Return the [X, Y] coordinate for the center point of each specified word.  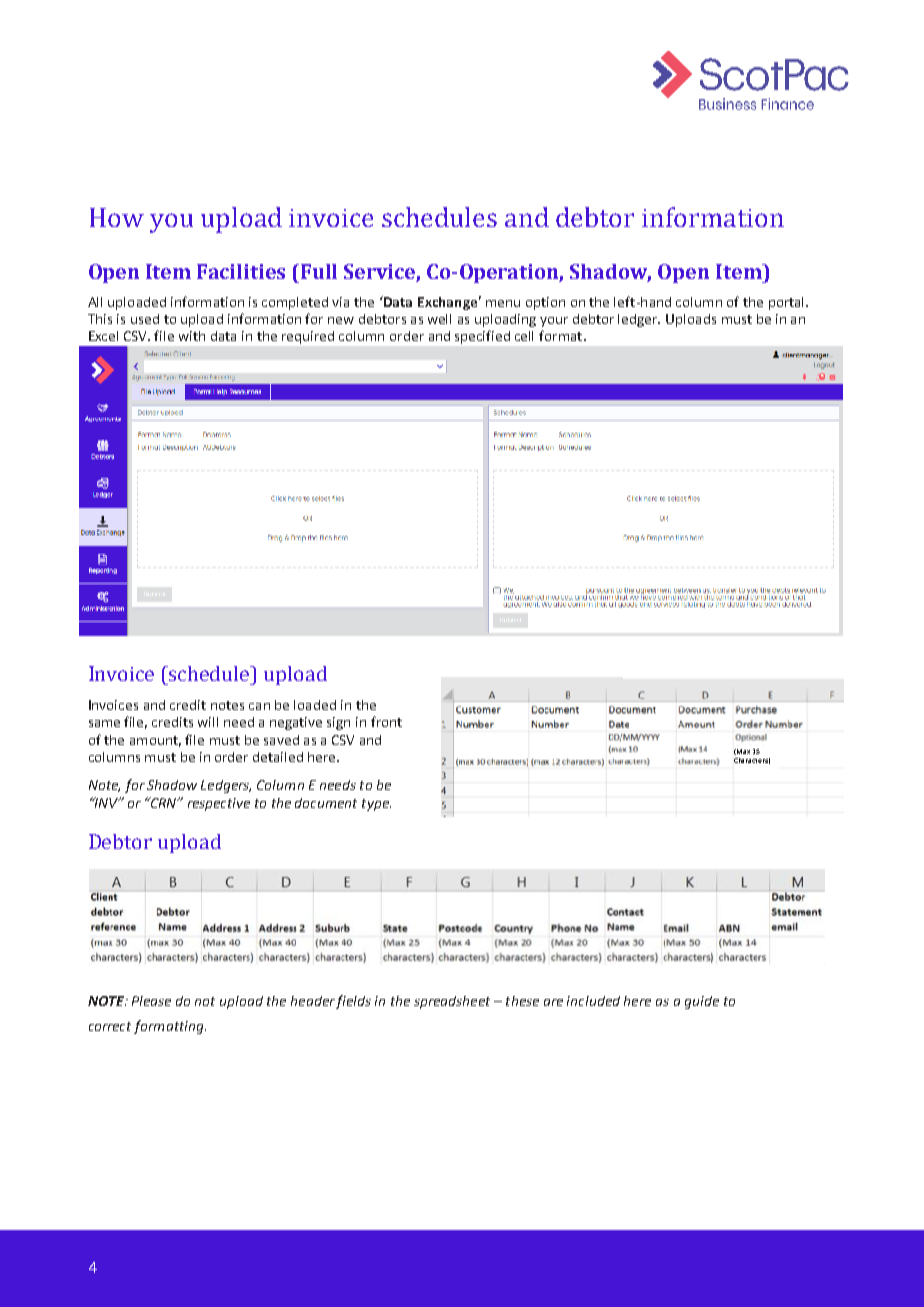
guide [702, 1002]
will [208, 722]
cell [524, 336]
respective [219, 804]
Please [151, 1001]
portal [788, 303]
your [554, 322]
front [386, 721]
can [259, 706]
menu [503, 303]
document [326, 803]
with [192, 336]
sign [338, 723]
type [376, 805]
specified [482, 337]
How [117, 217]
